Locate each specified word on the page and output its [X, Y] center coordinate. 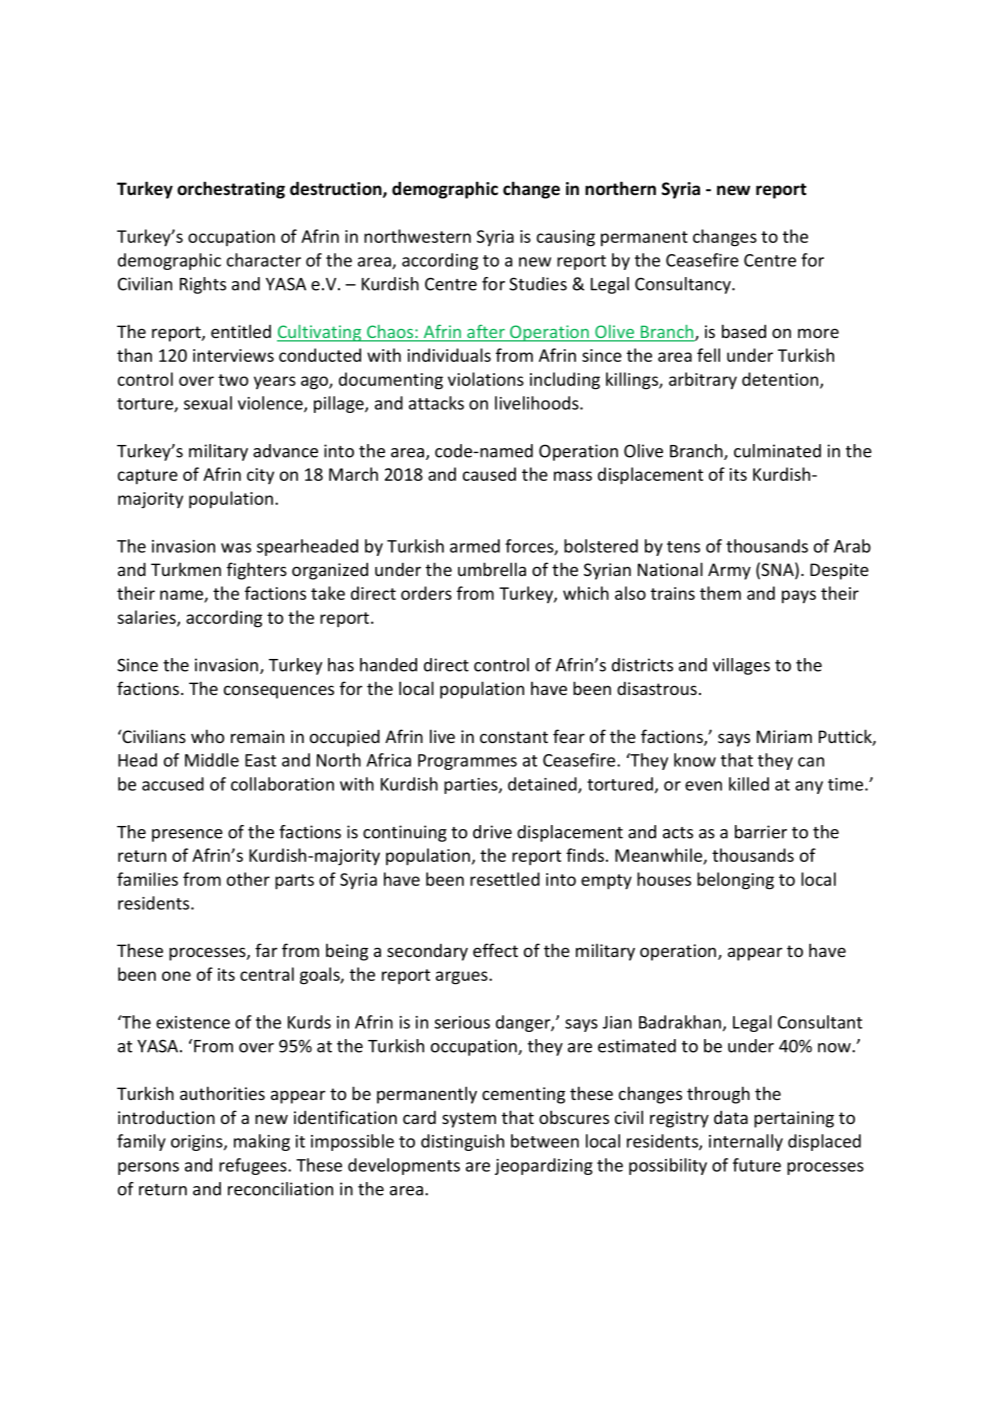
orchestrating [231, 190]
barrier [761, 832]
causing [566, 238]
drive [492, 832]
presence [187, 835]
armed [475, 546]
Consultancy [684, 285]
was [236, 548]
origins [198, 1143]
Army [729, 571]
